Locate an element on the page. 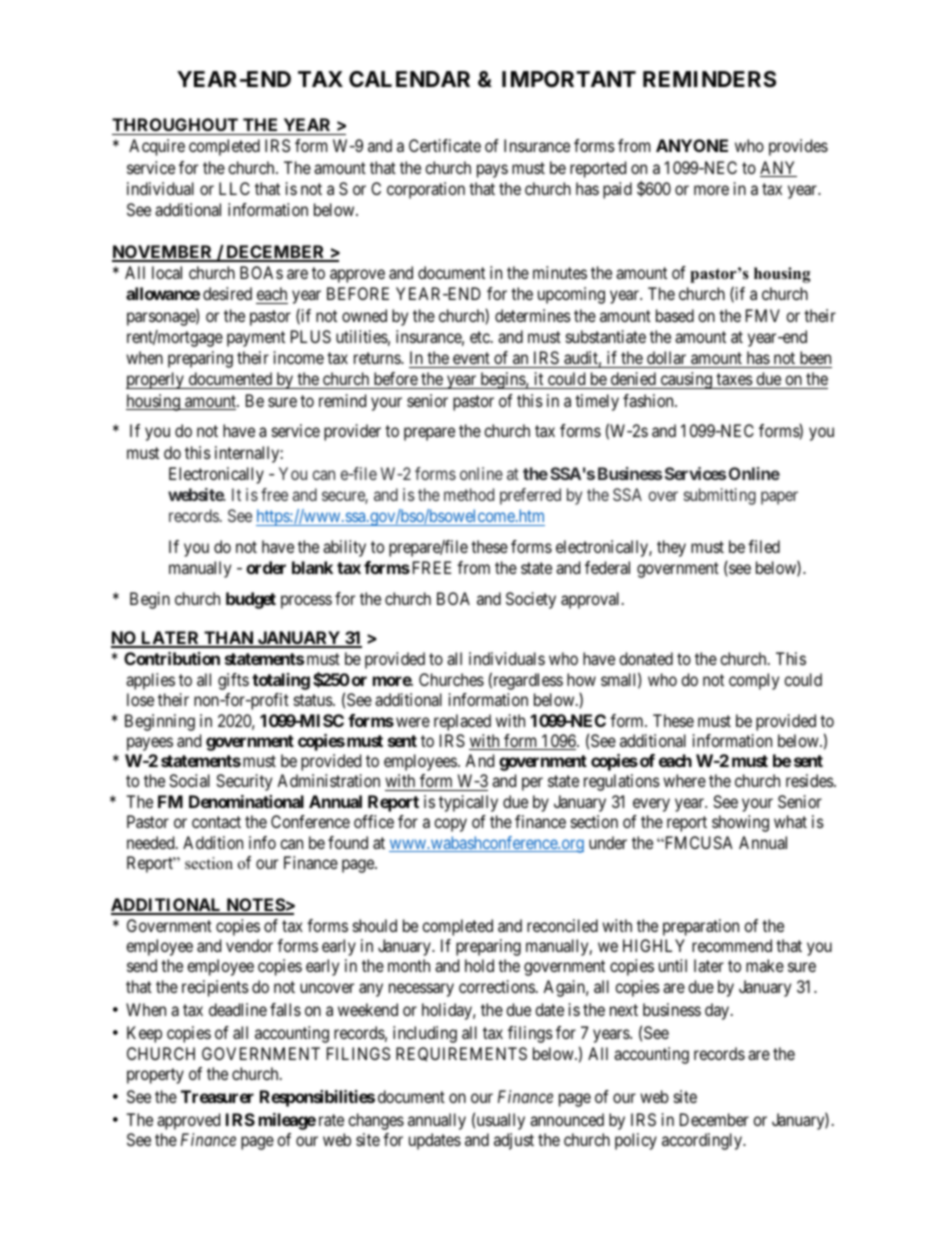 The width and height of the page is (952, 1233). budget is located at coordinates (251, 600).
